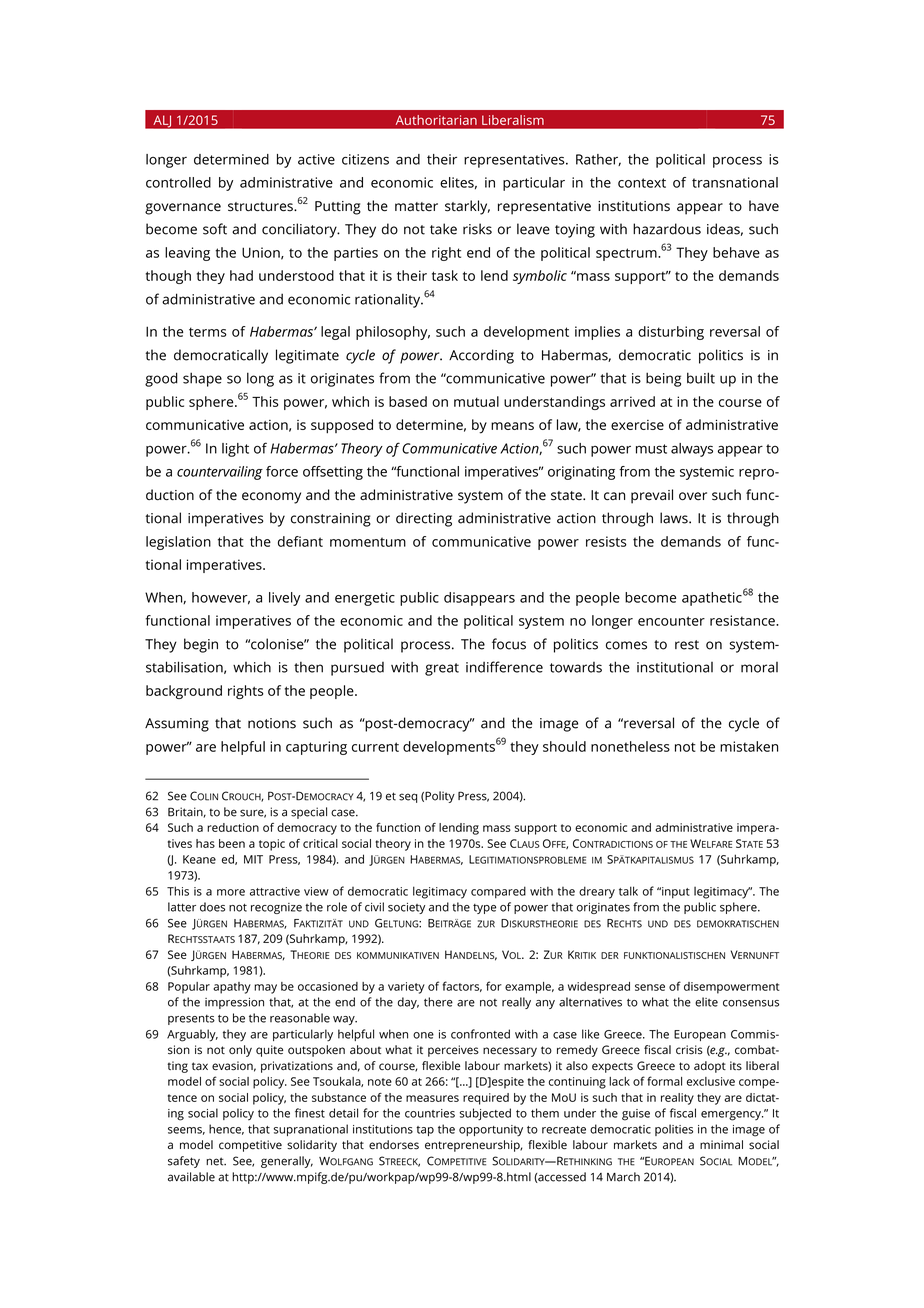 This page has height=1308, width=924. I want to click on According, so click(481, 356).
